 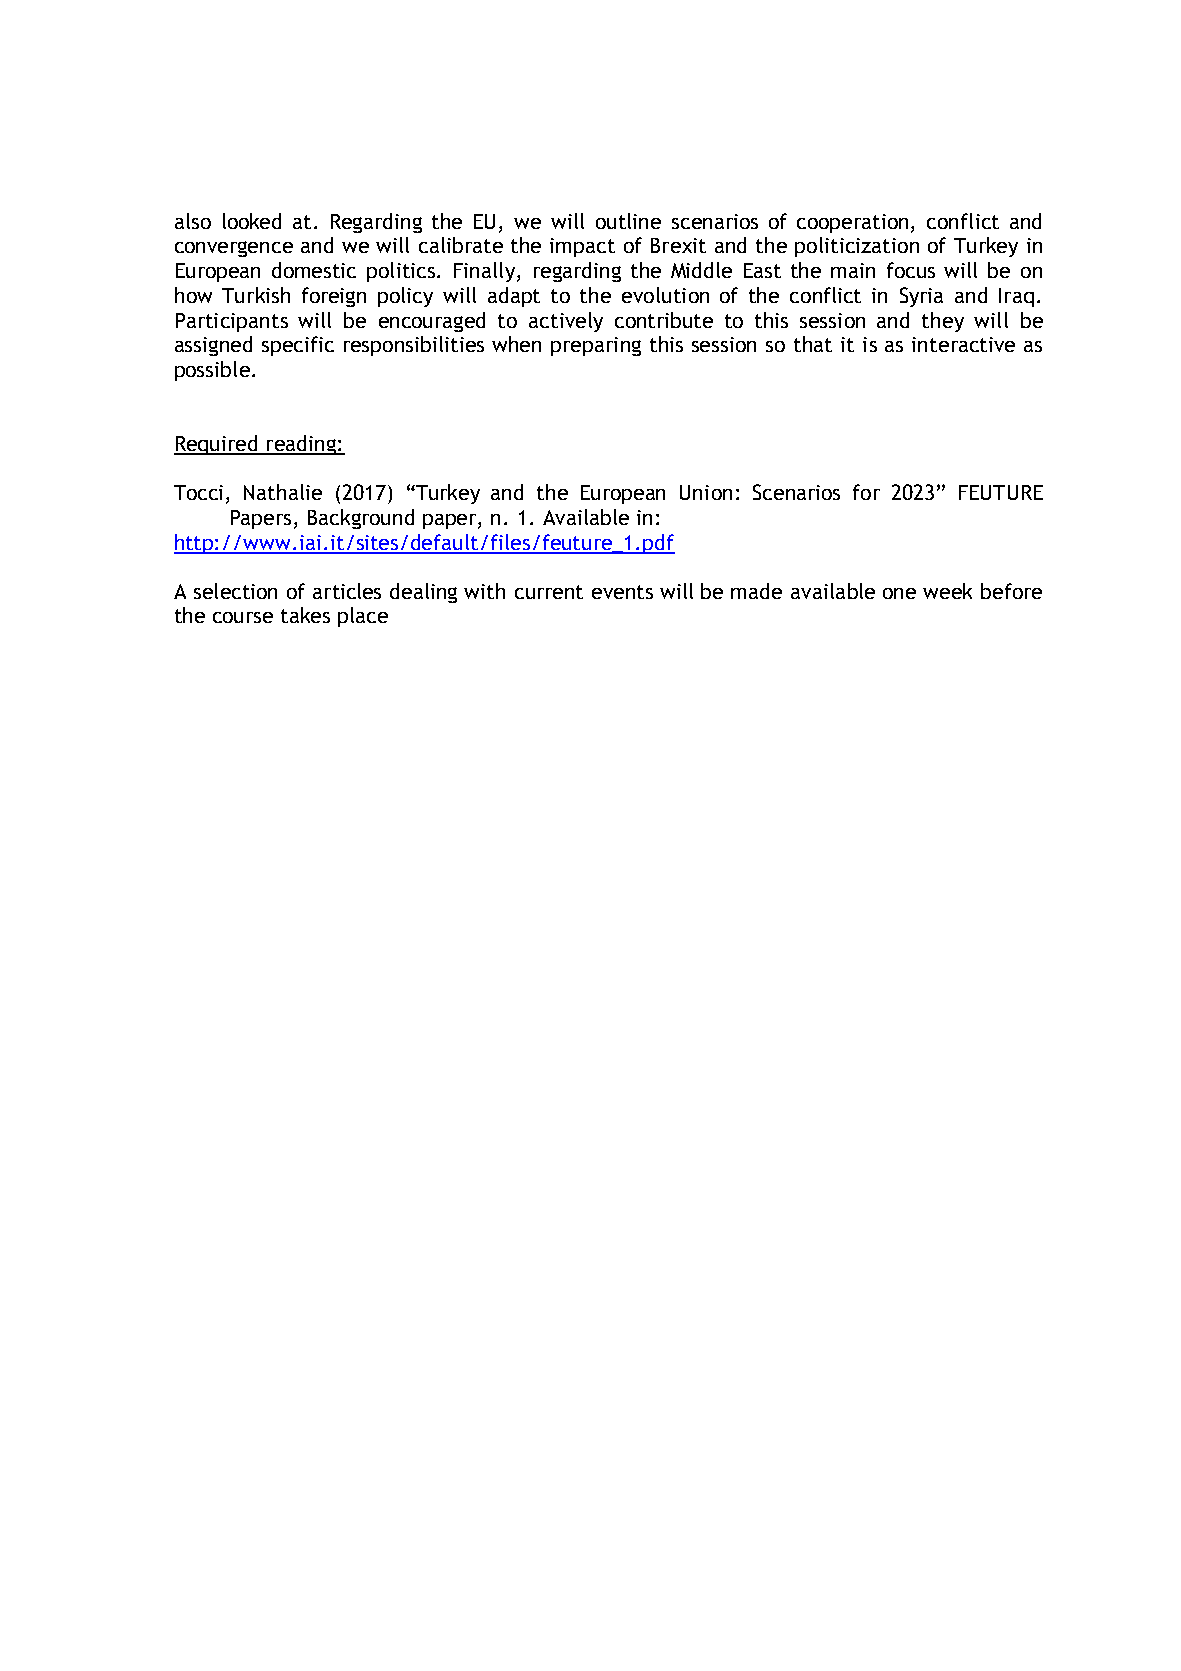 What do you see at coordinates (628, 221) in the screenshot?
I see `outline` at bounding box center [628, 221].
